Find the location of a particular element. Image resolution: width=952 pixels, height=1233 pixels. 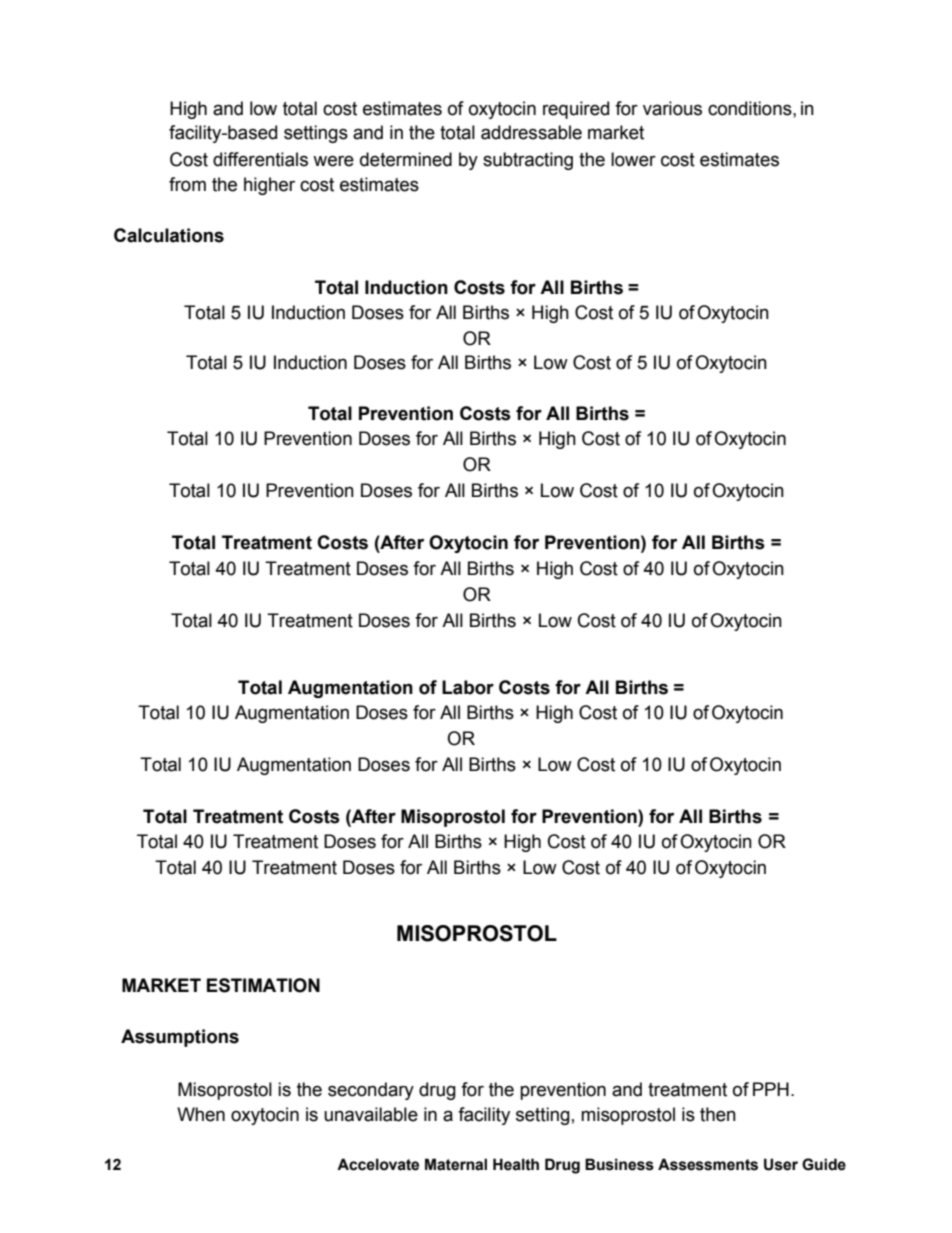

determined is located at coordinates (406, 159).
